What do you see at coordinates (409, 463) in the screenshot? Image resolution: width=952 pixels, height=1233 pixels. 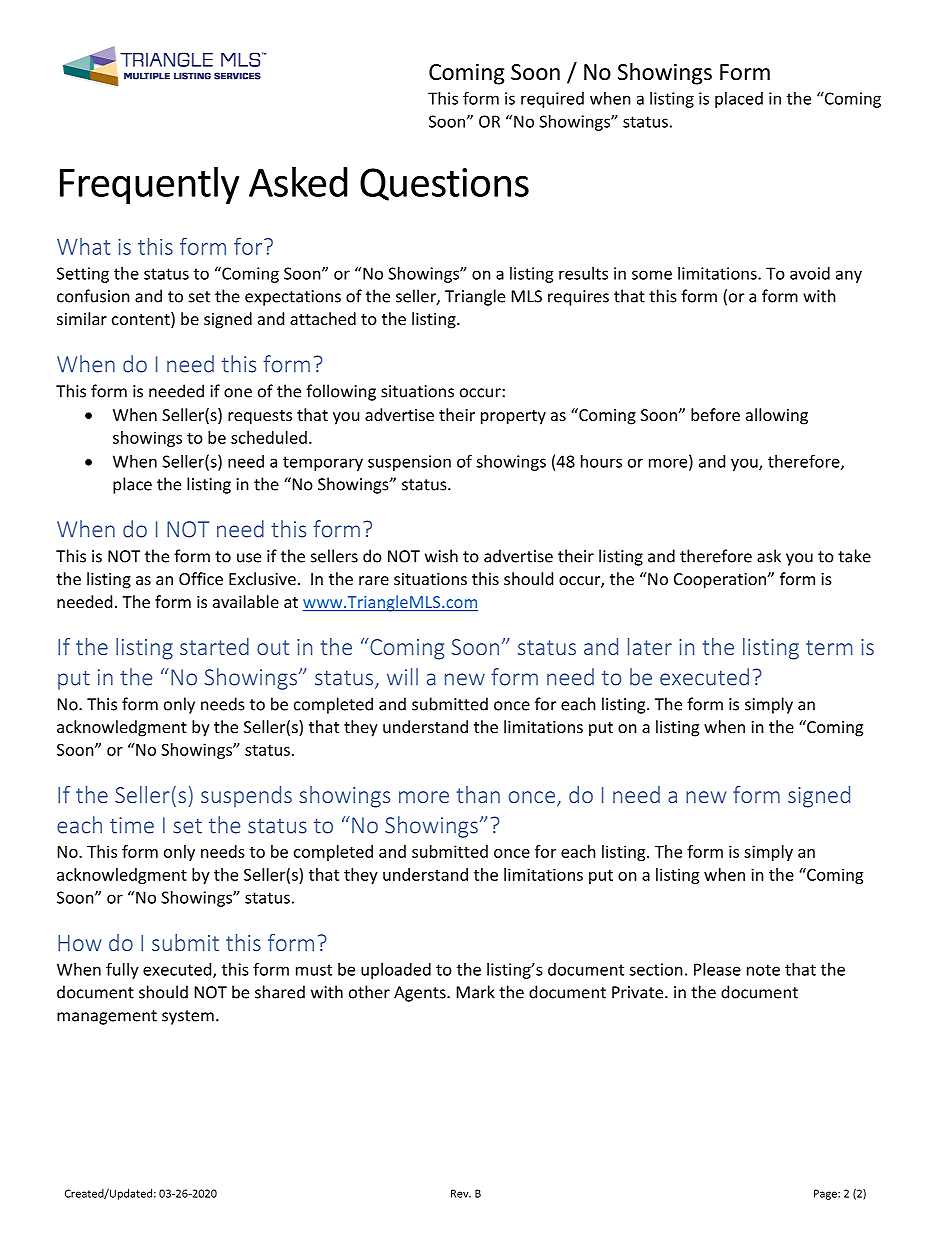 I see `suspension` at bounding box center [409, 463].
